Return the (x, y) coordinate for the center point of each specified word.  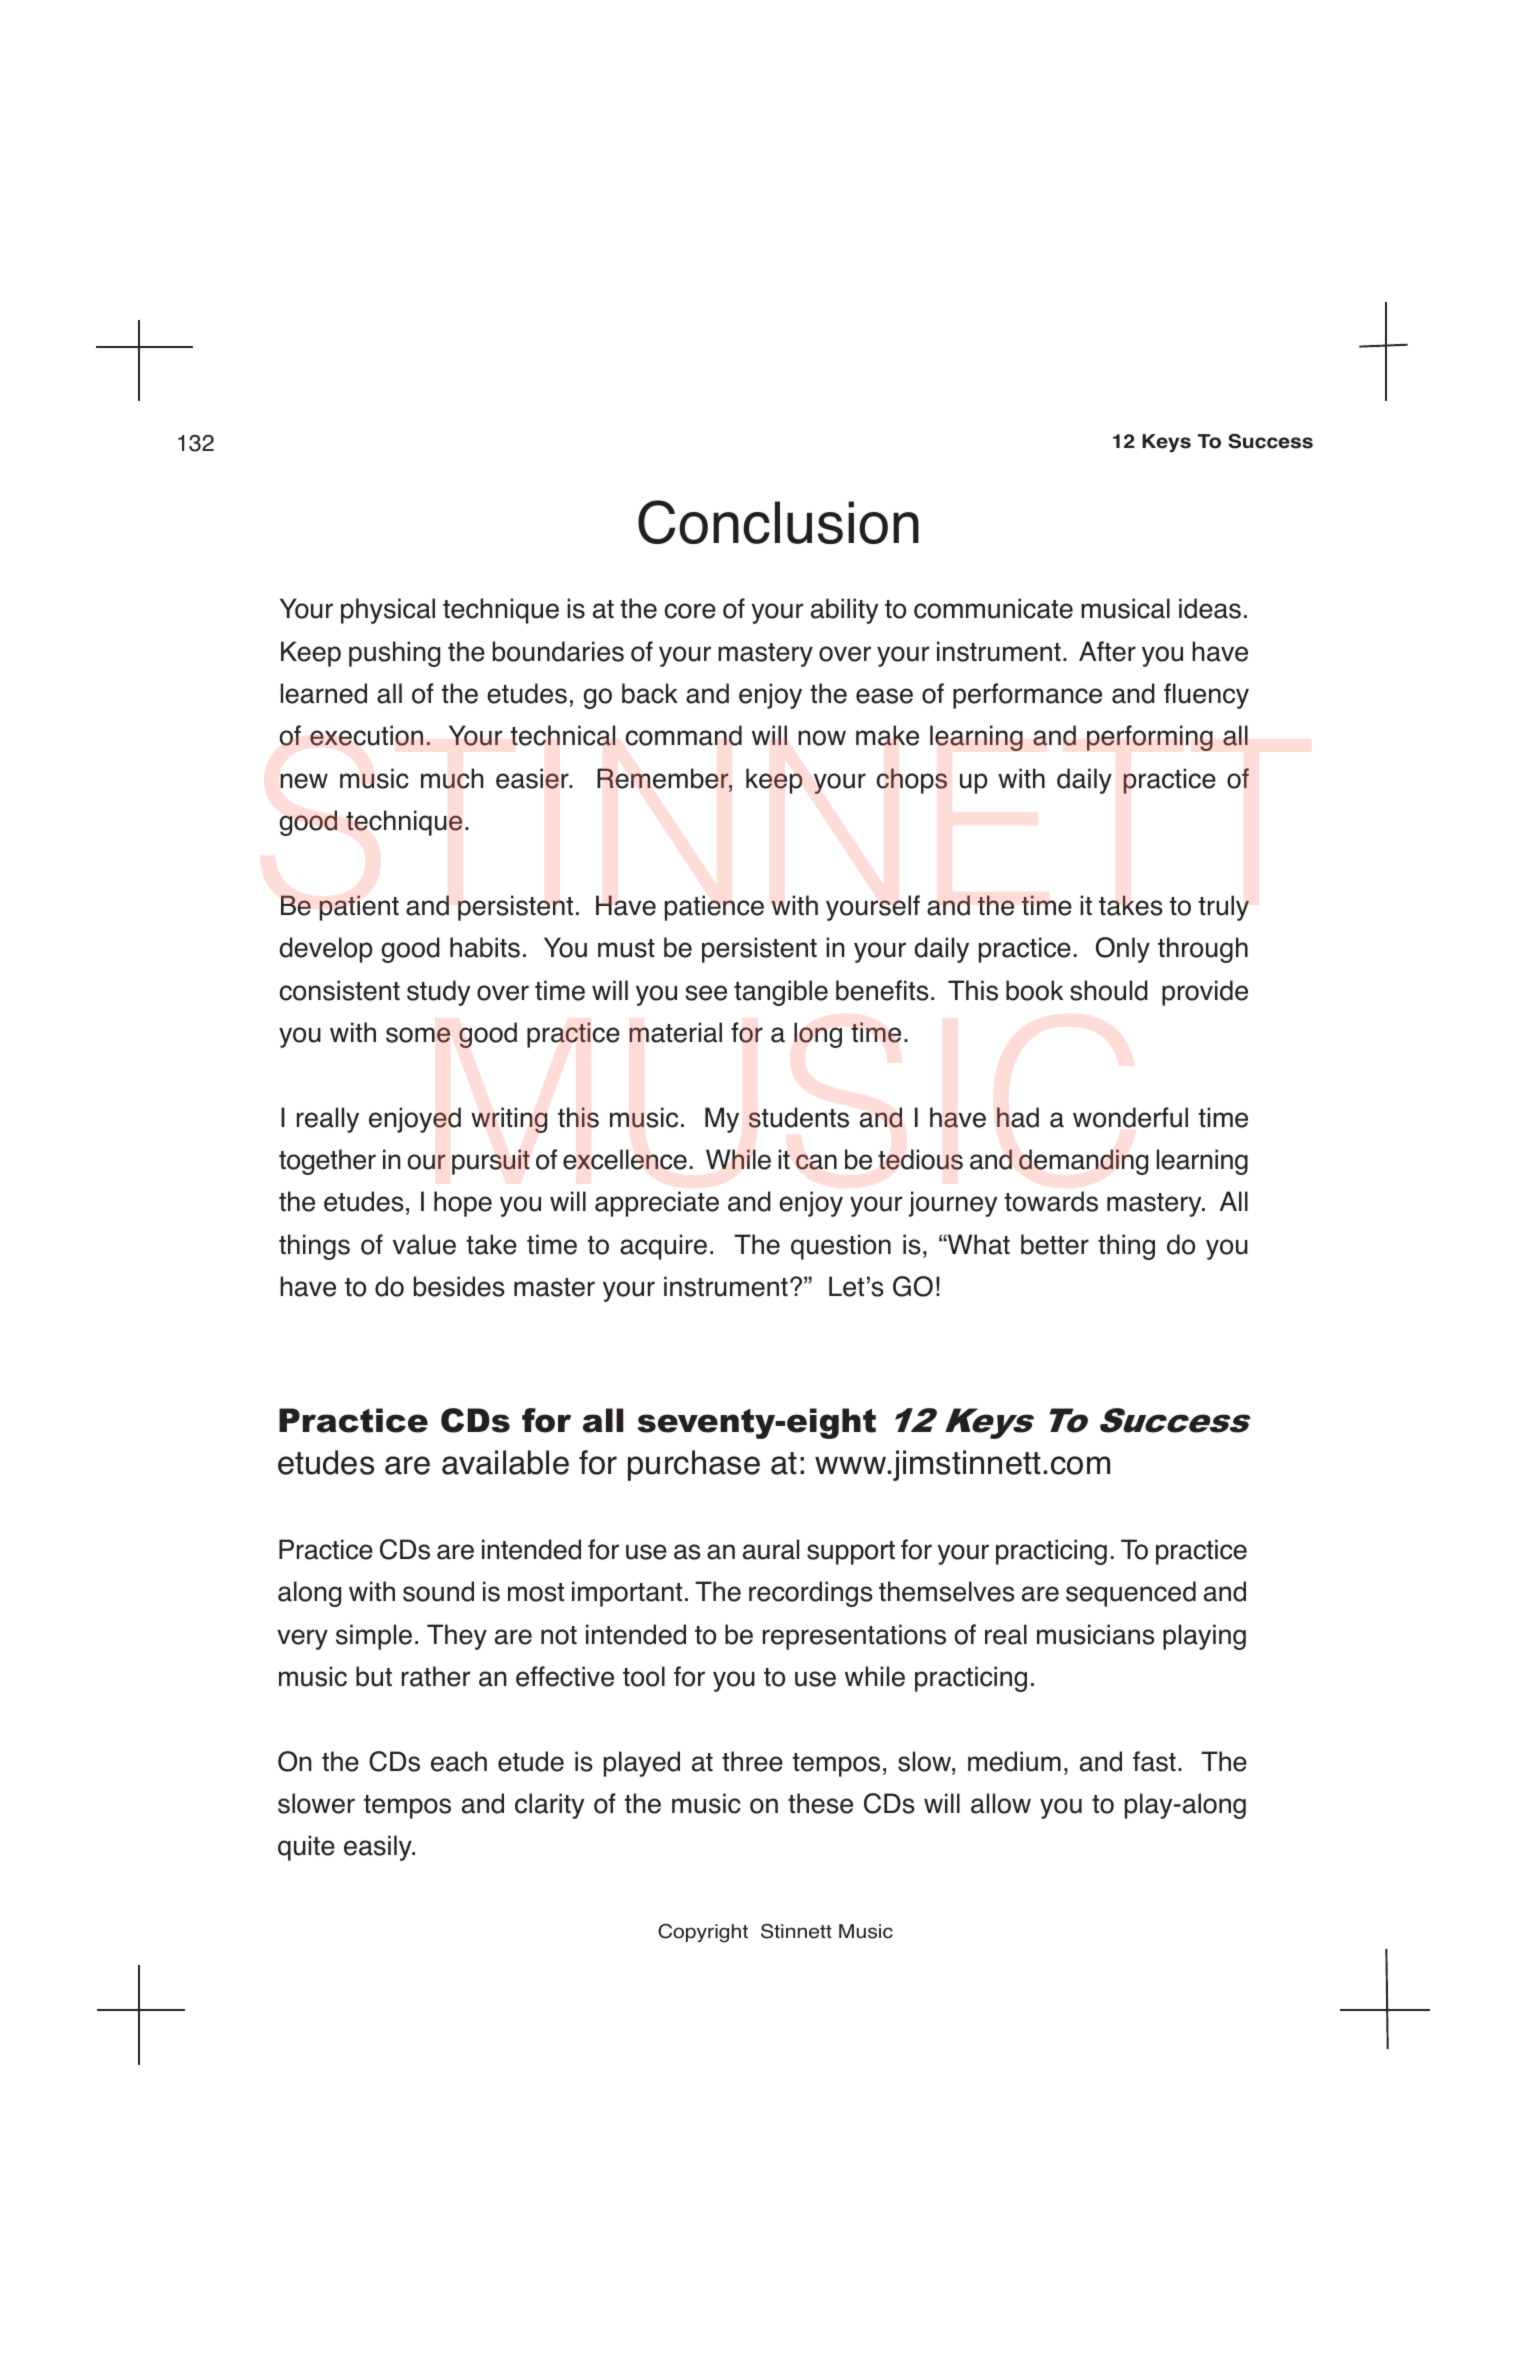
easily (379, 1848)
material (675, 1032)
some (418, 1035)
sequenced (1131, 1594)
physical (388, 611)
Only (1123, 950)
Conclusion (778, 522)
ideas (1210, 608)
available (505, 1462)
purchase (694, 1465)
